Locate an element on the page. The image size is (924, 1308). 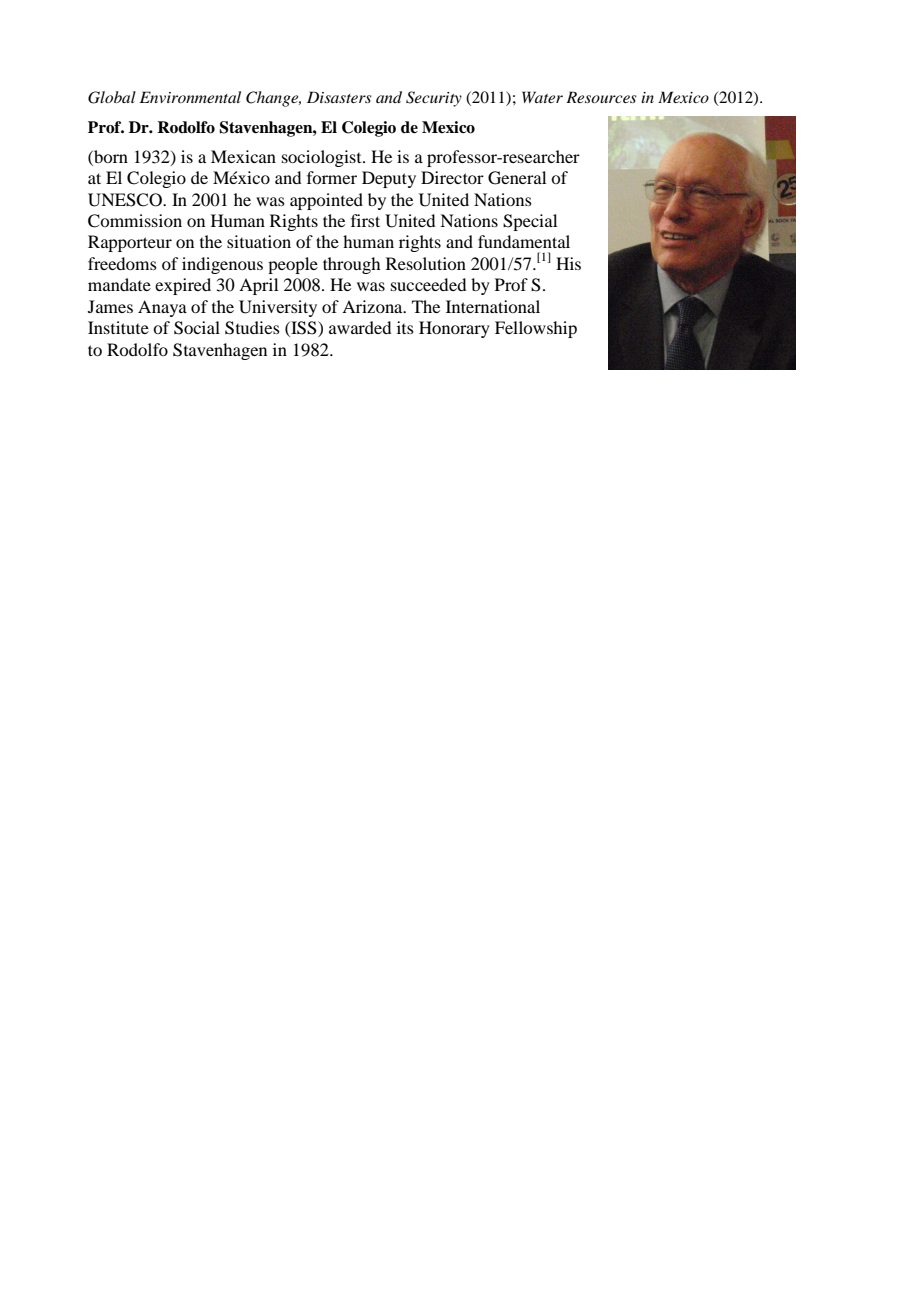
Social is located at coordinates (197, 328).
